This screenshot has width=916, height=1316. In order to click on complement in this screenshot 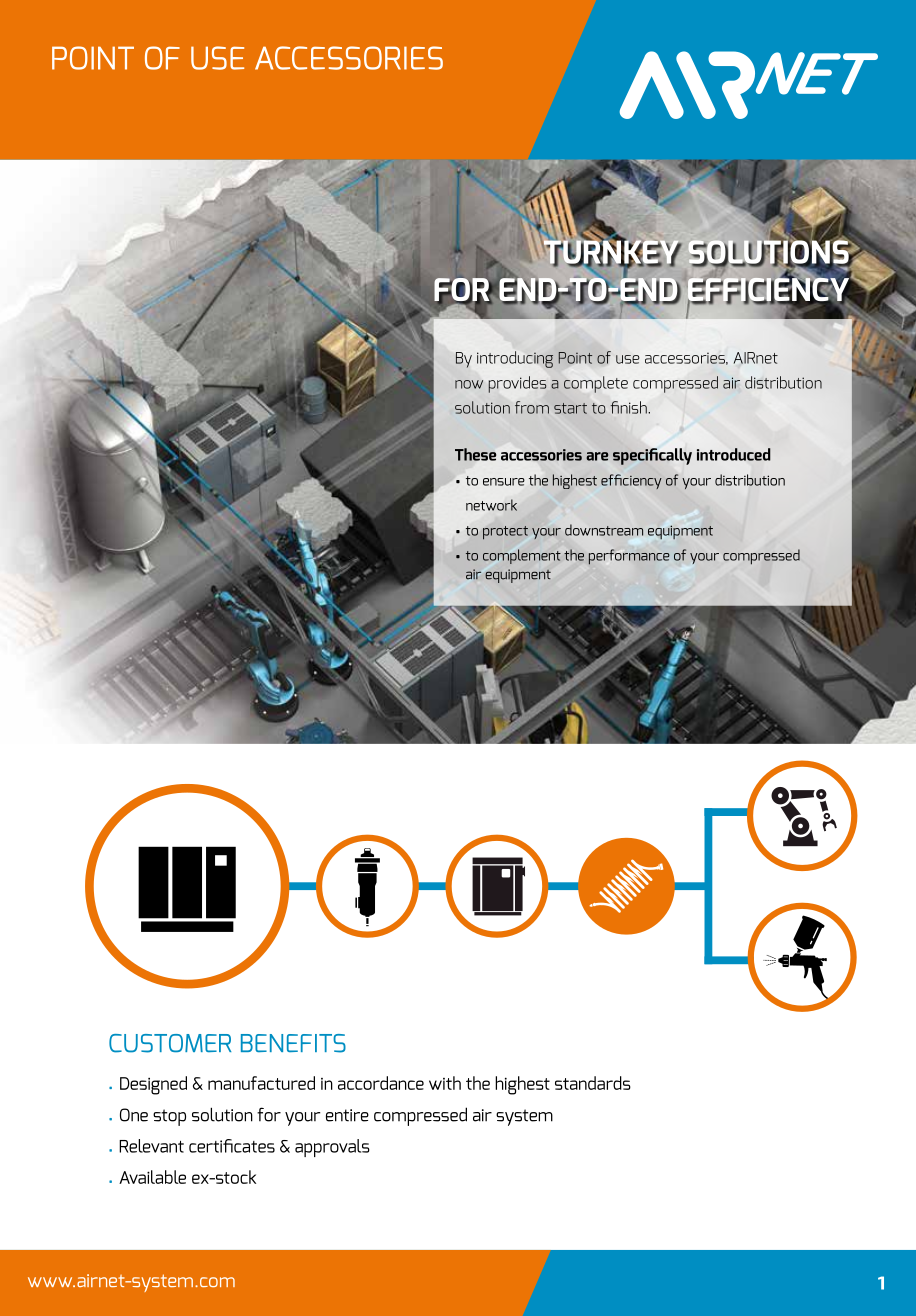, I will do `click(522, 556)`.
